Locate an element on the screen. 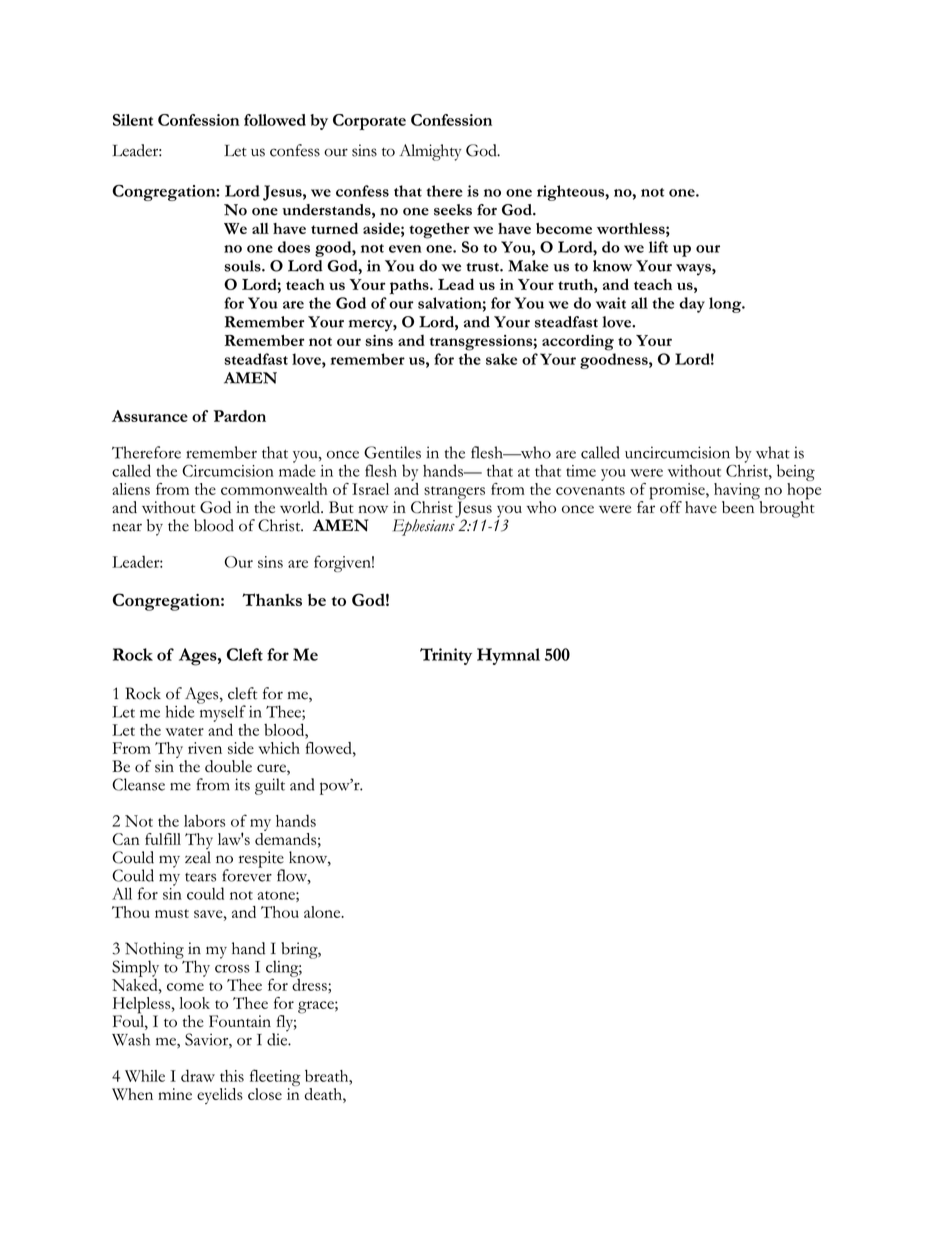  Hymnal is located at coordinates (508, 656).
